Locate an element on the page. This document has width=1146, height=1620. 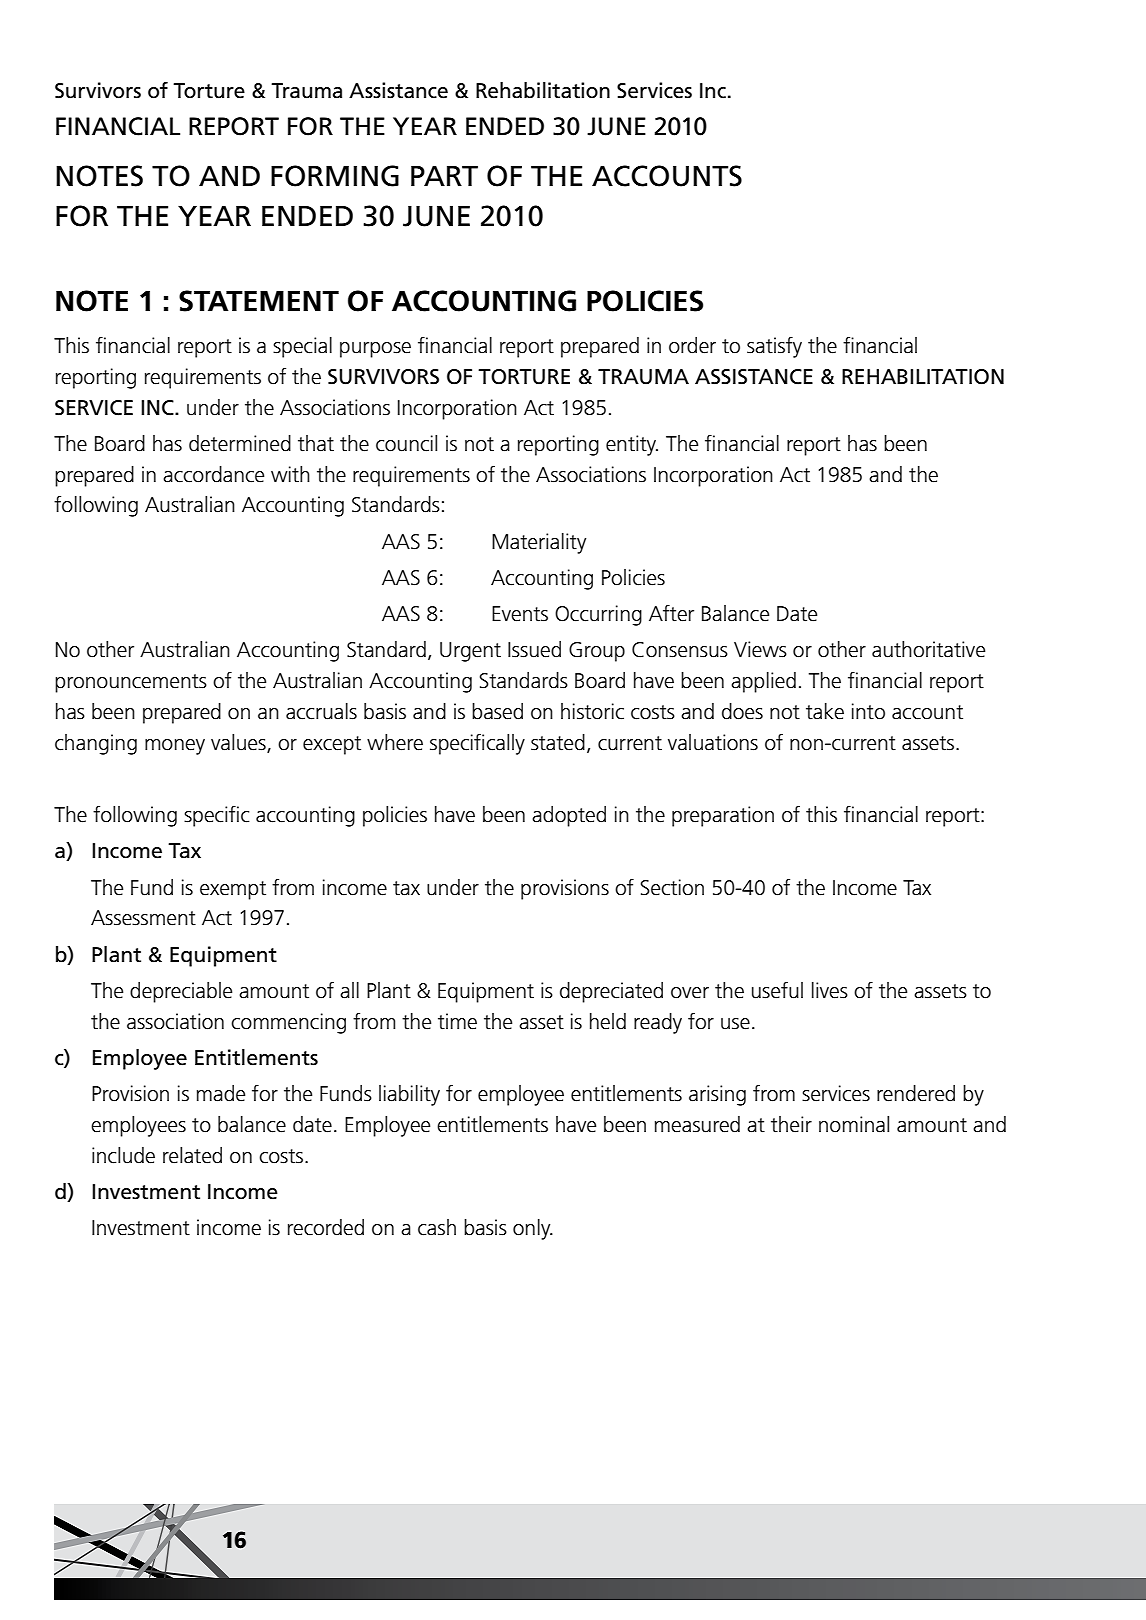
PART is located at coordinates (444, 176).
